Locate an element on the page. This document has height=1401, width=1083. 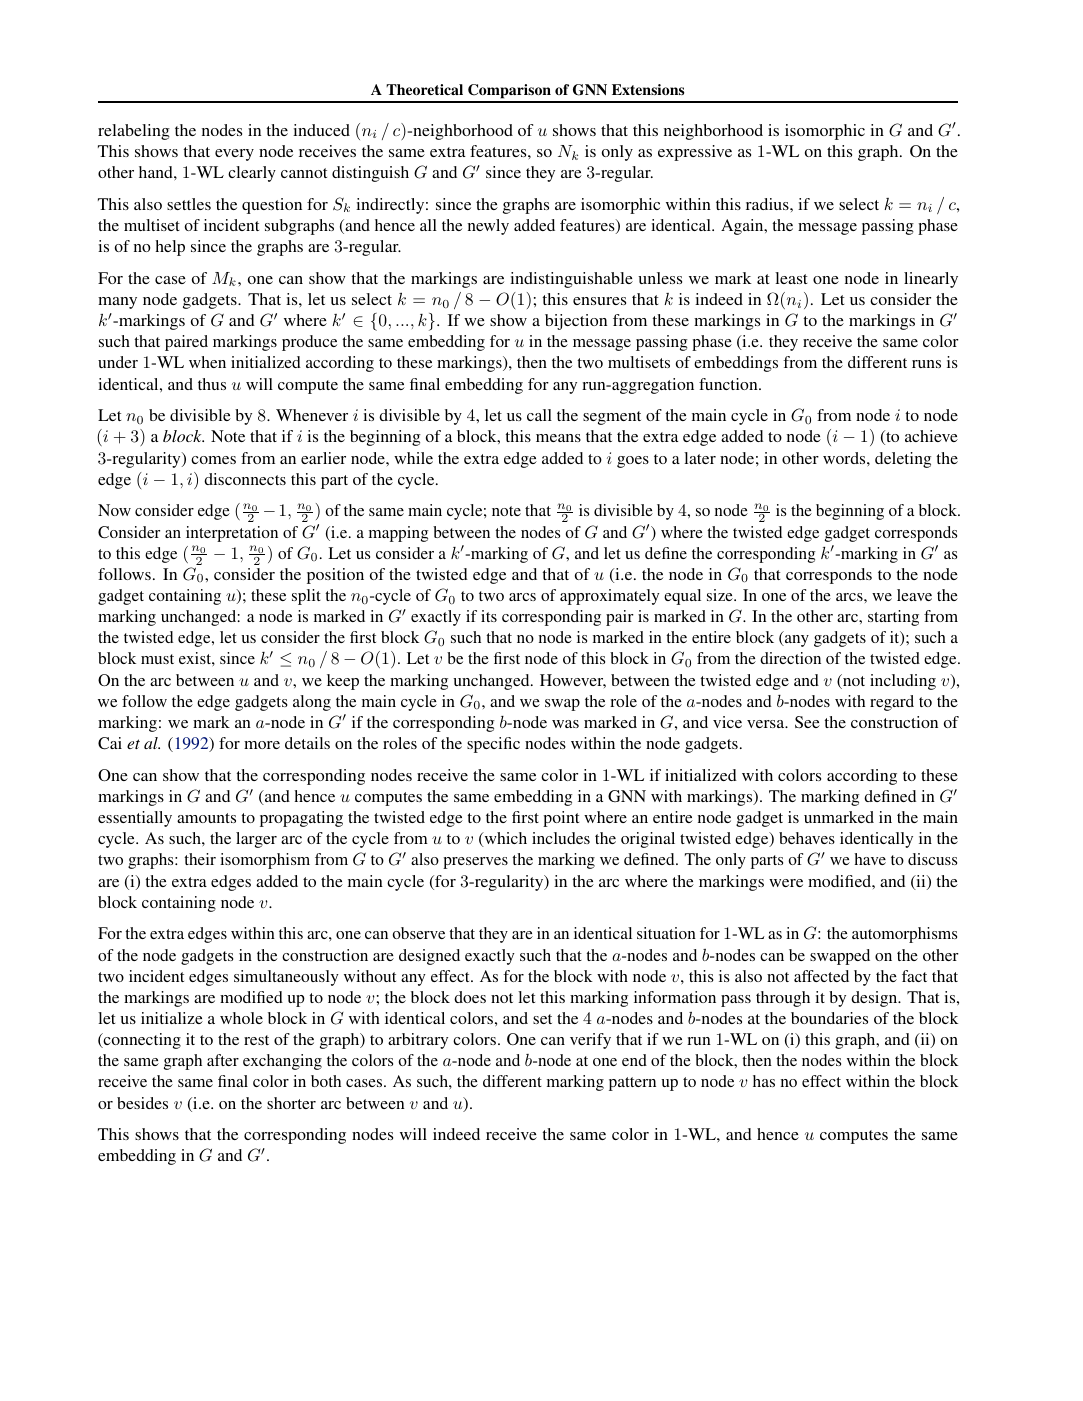
its is located at coordinates (489, 616).
